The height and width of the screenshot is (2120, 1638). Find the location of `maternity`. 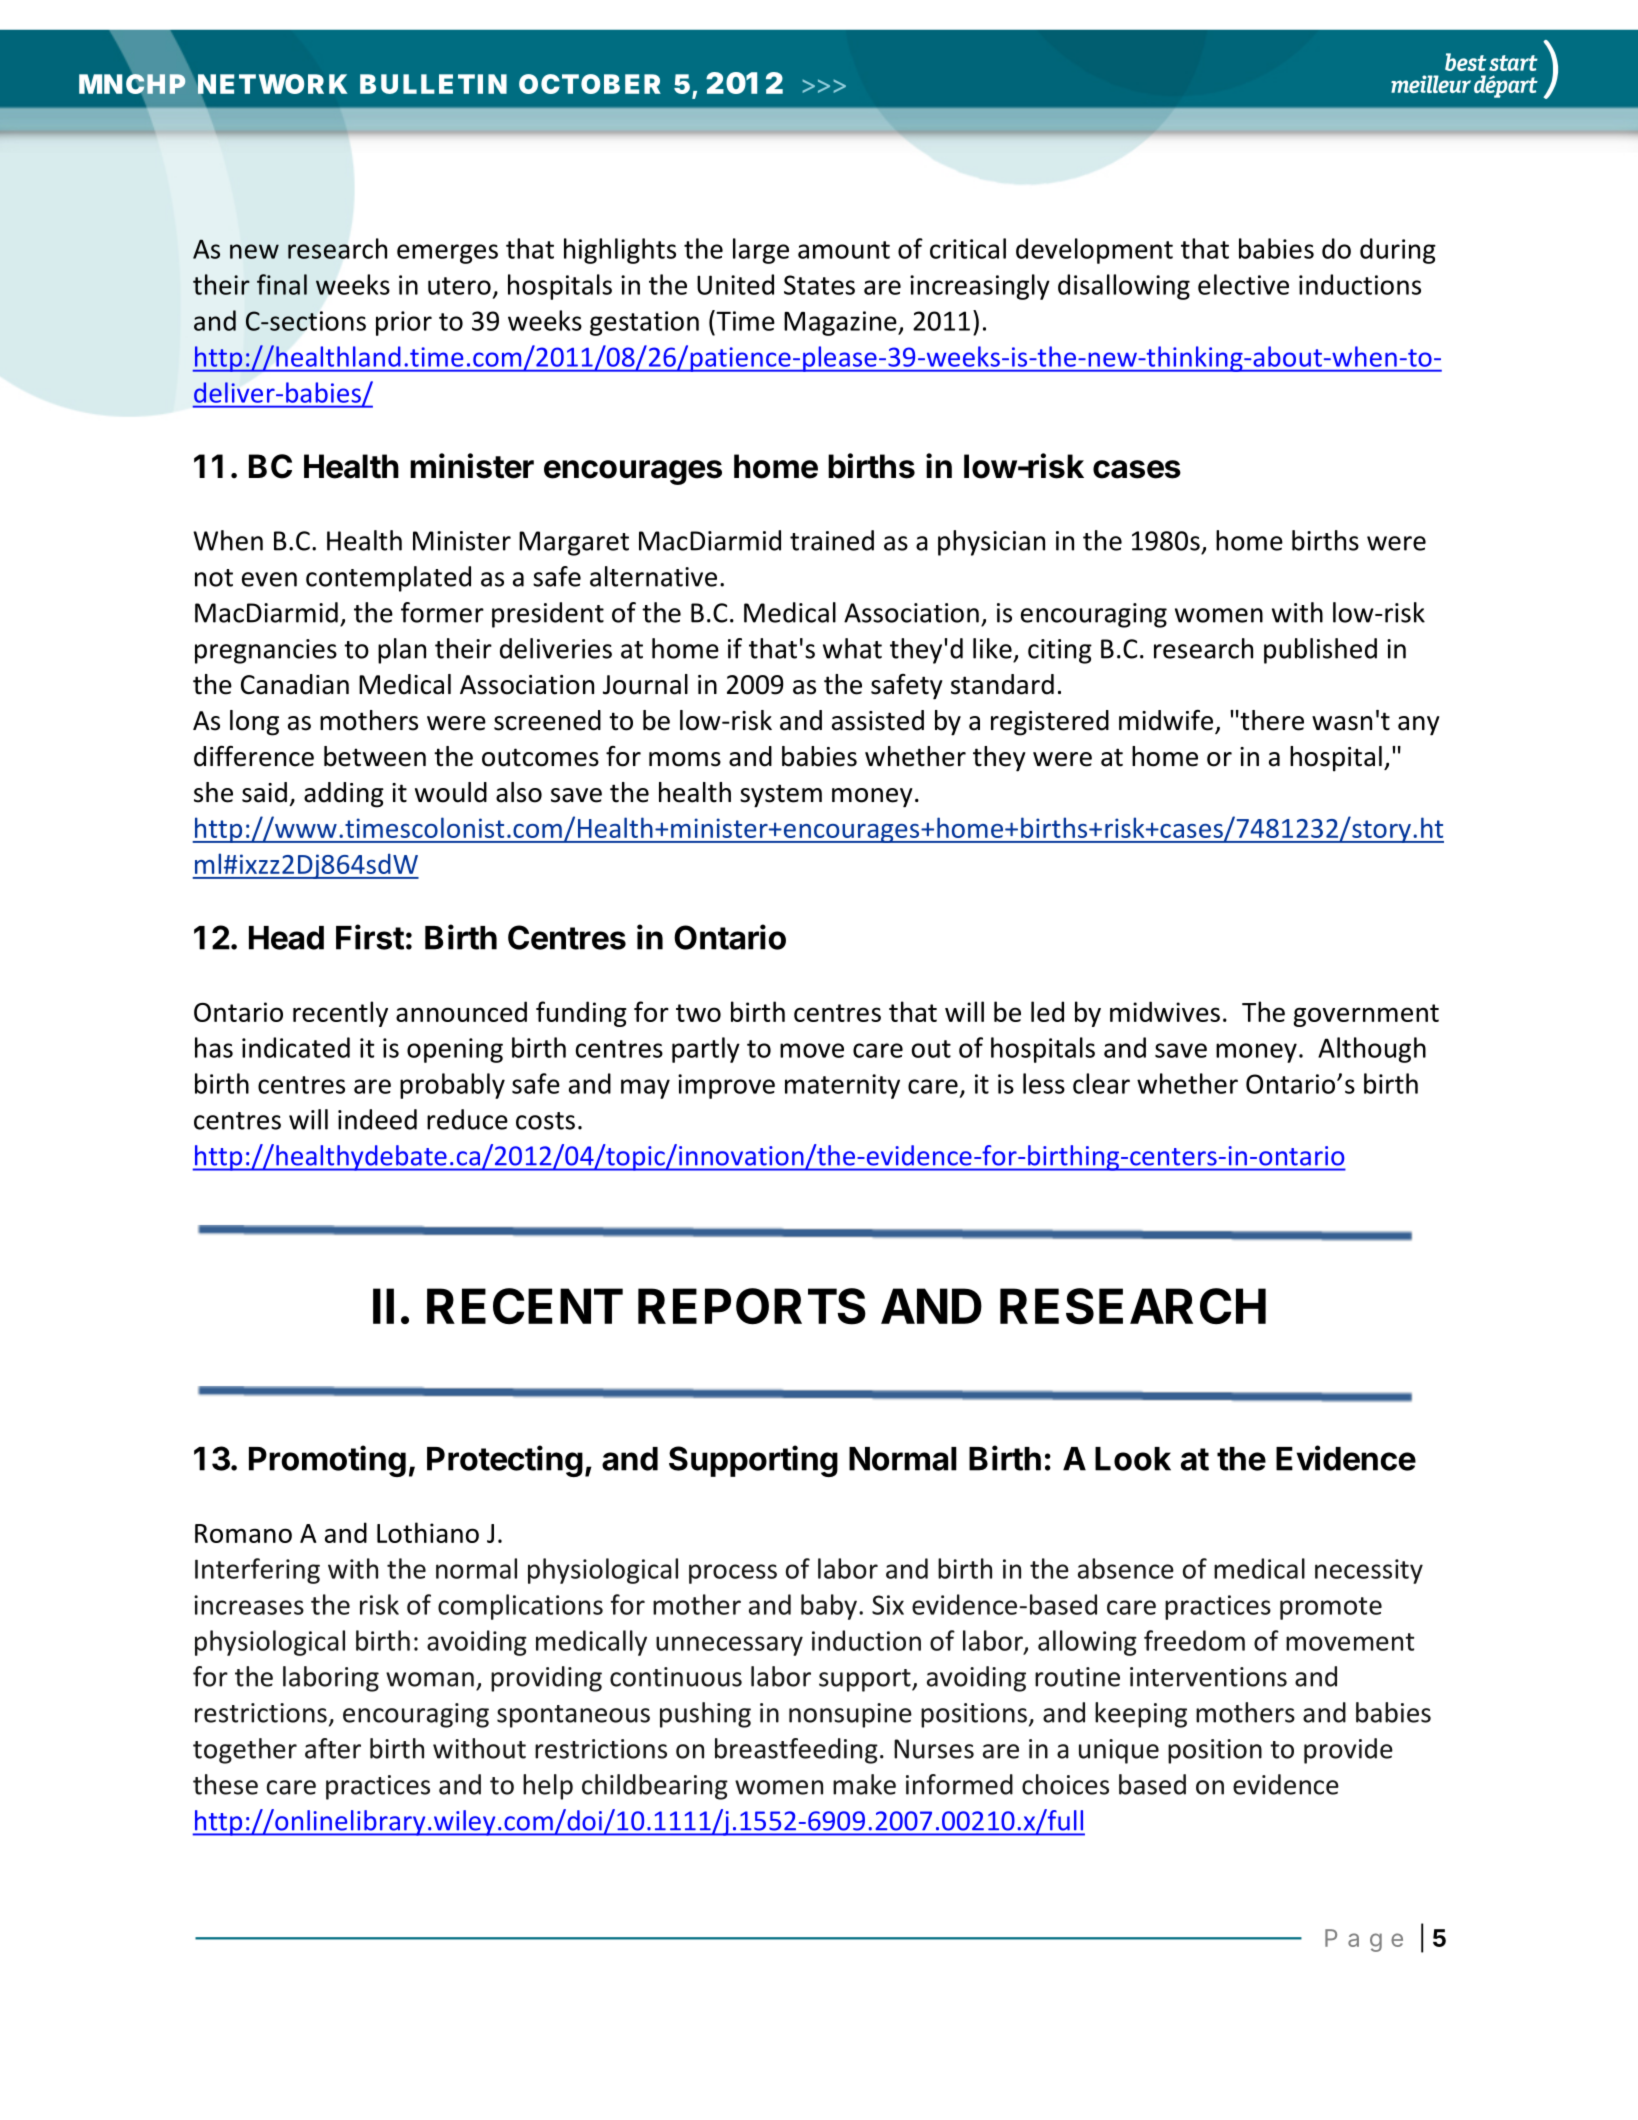

maternity is located at coordinates (842, 1086).
